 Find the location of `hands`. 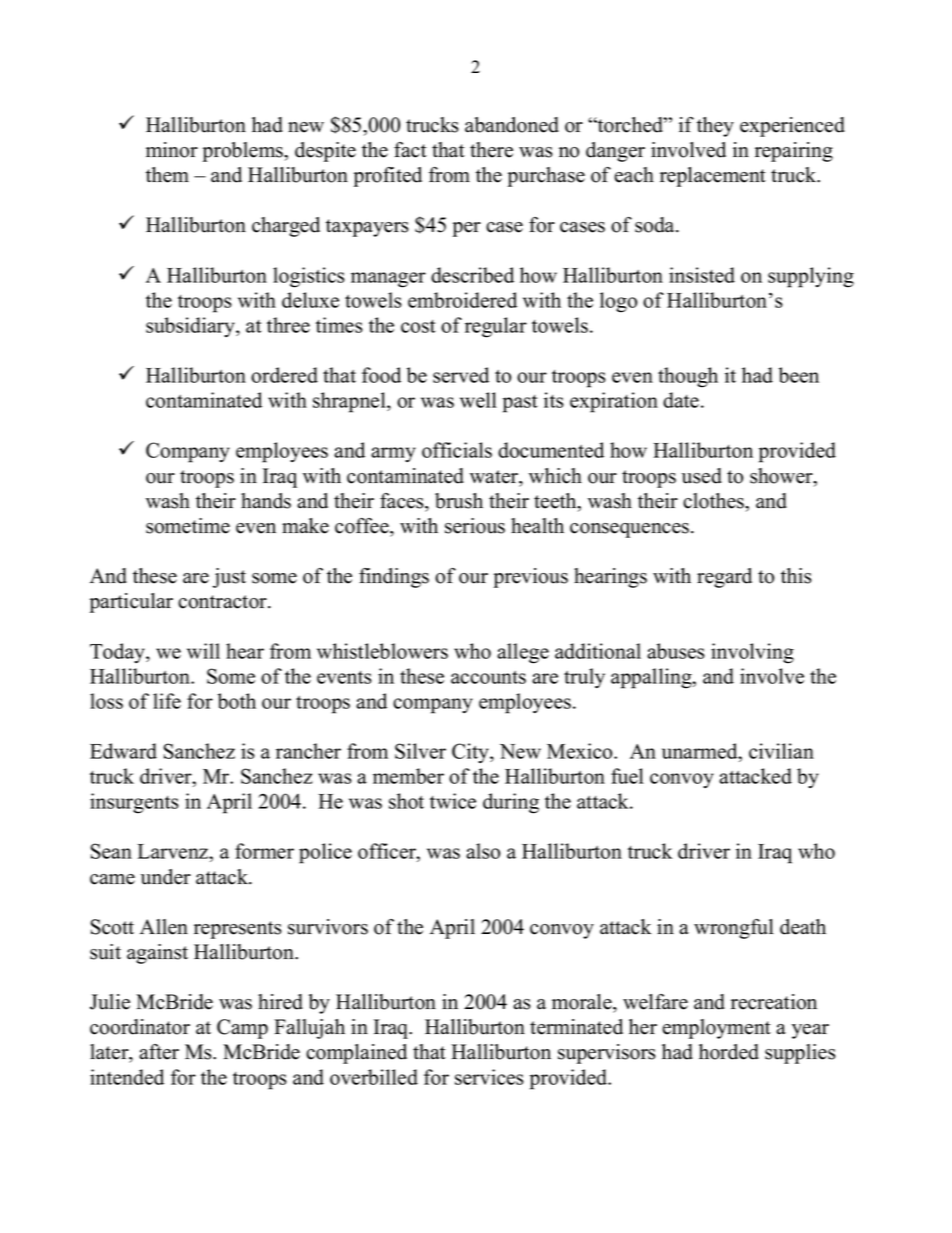

hands is located at coordinates (266, 501).
